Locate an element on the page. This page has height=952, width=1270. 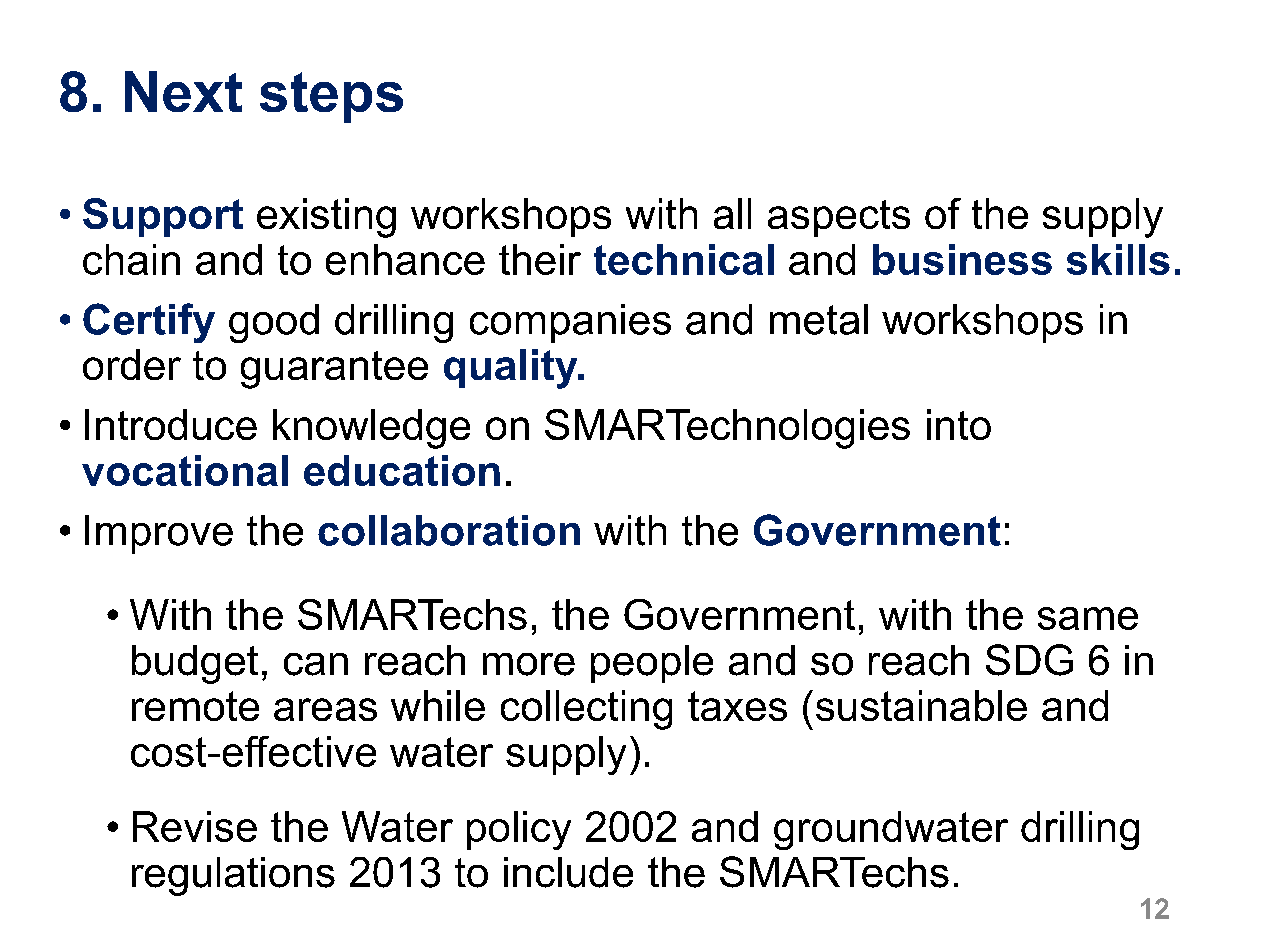
business is located at coordinates (962, 259).
